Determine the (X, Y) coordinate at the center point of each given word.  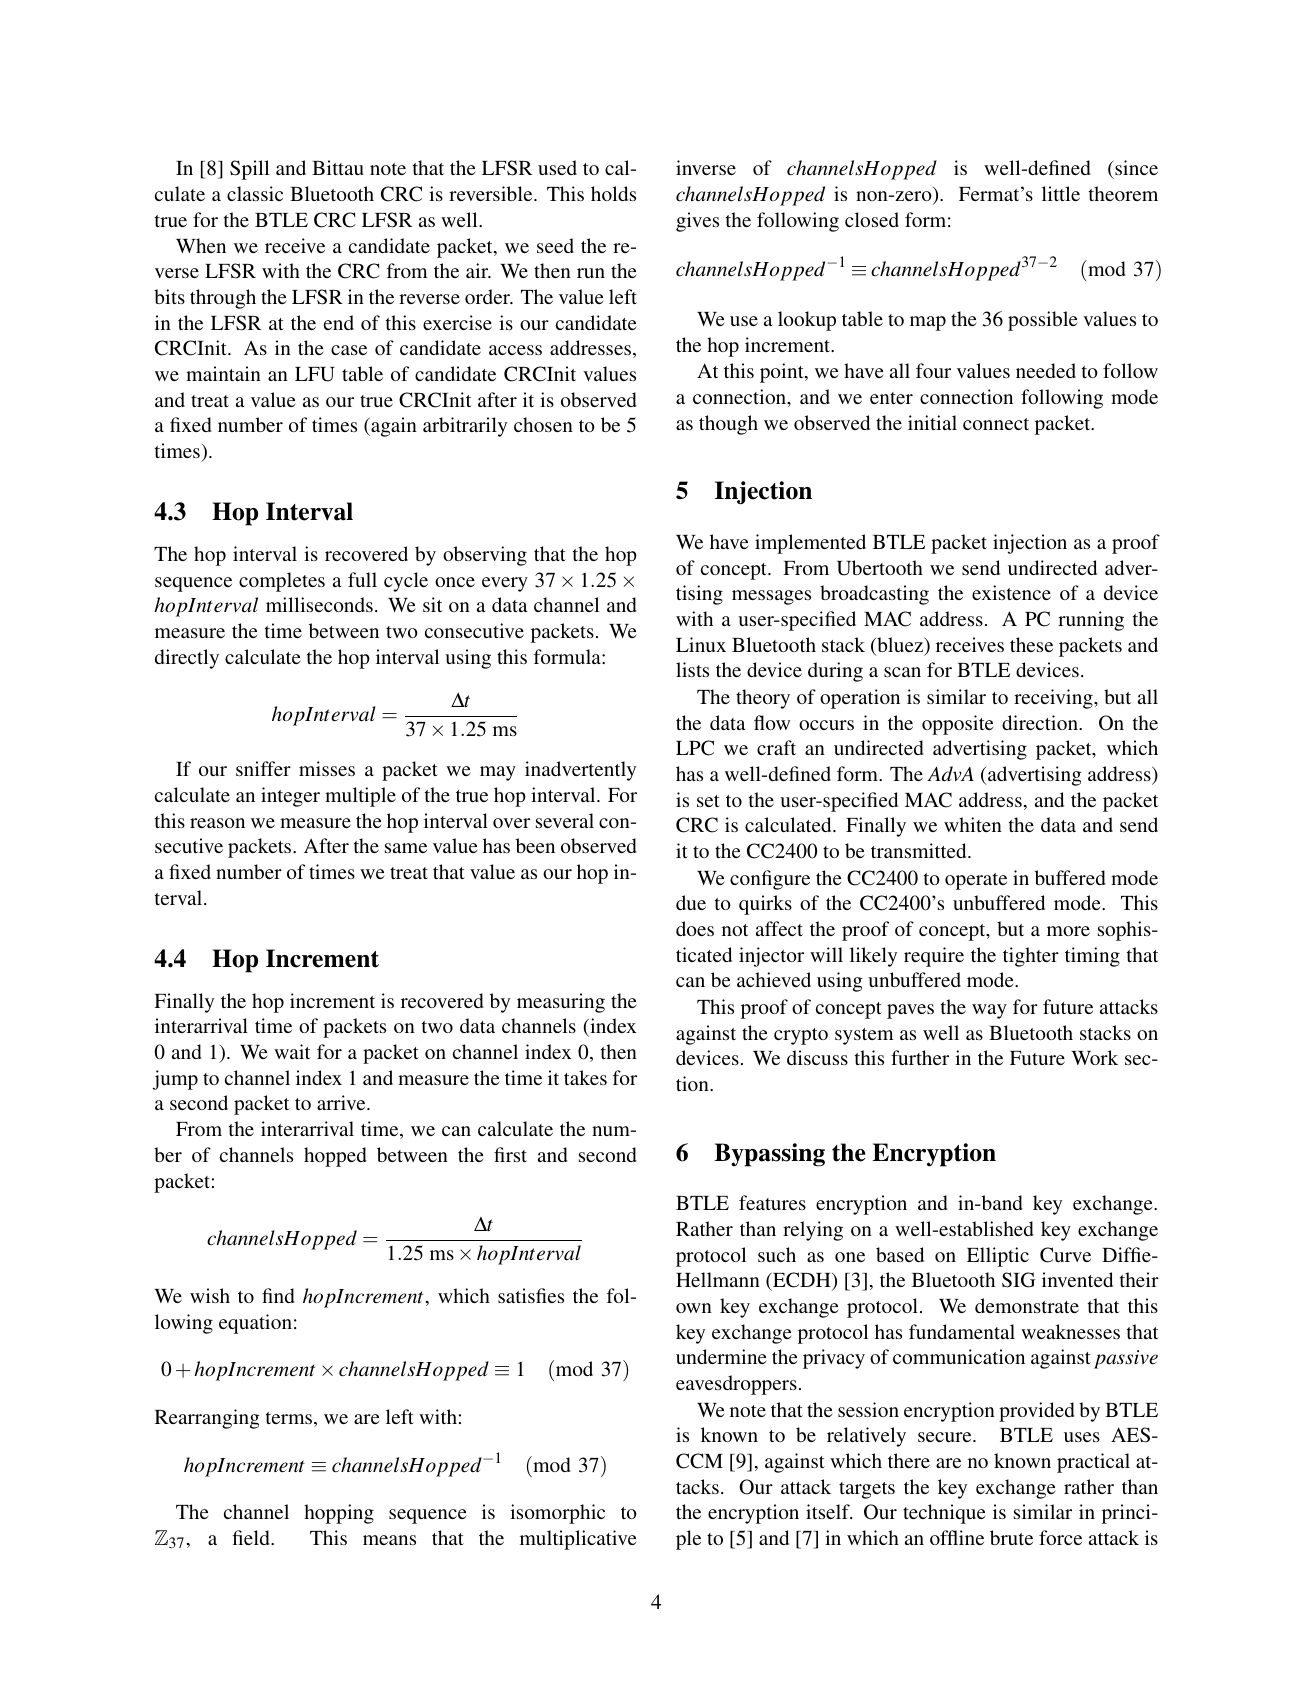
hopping (339, 1514)
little (1061, 193)
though (728, 425)
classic (255, 193)
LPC (695, 748)
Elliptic (998, 1257)
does (695, 928)
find (278, 1295)
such (777, 1254)
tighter (1031, 957)
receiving (1054, 699)
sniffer (263, 768)
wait (292, 1051)
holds (613, 193)
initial (932, 422)
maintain (223, 373)
